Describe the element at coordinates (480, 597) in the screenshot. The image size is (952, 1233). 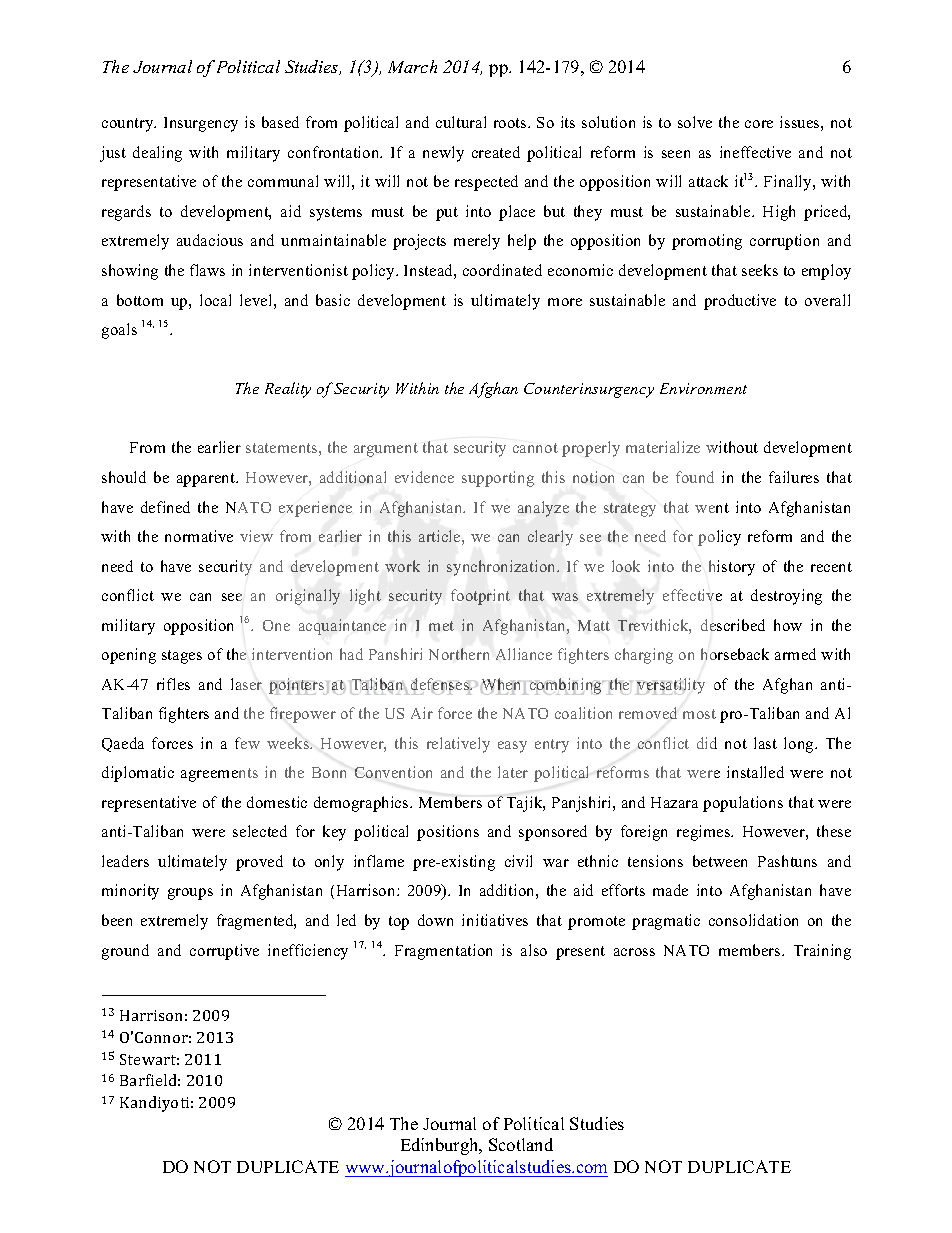
I see `footprint` at that location.
